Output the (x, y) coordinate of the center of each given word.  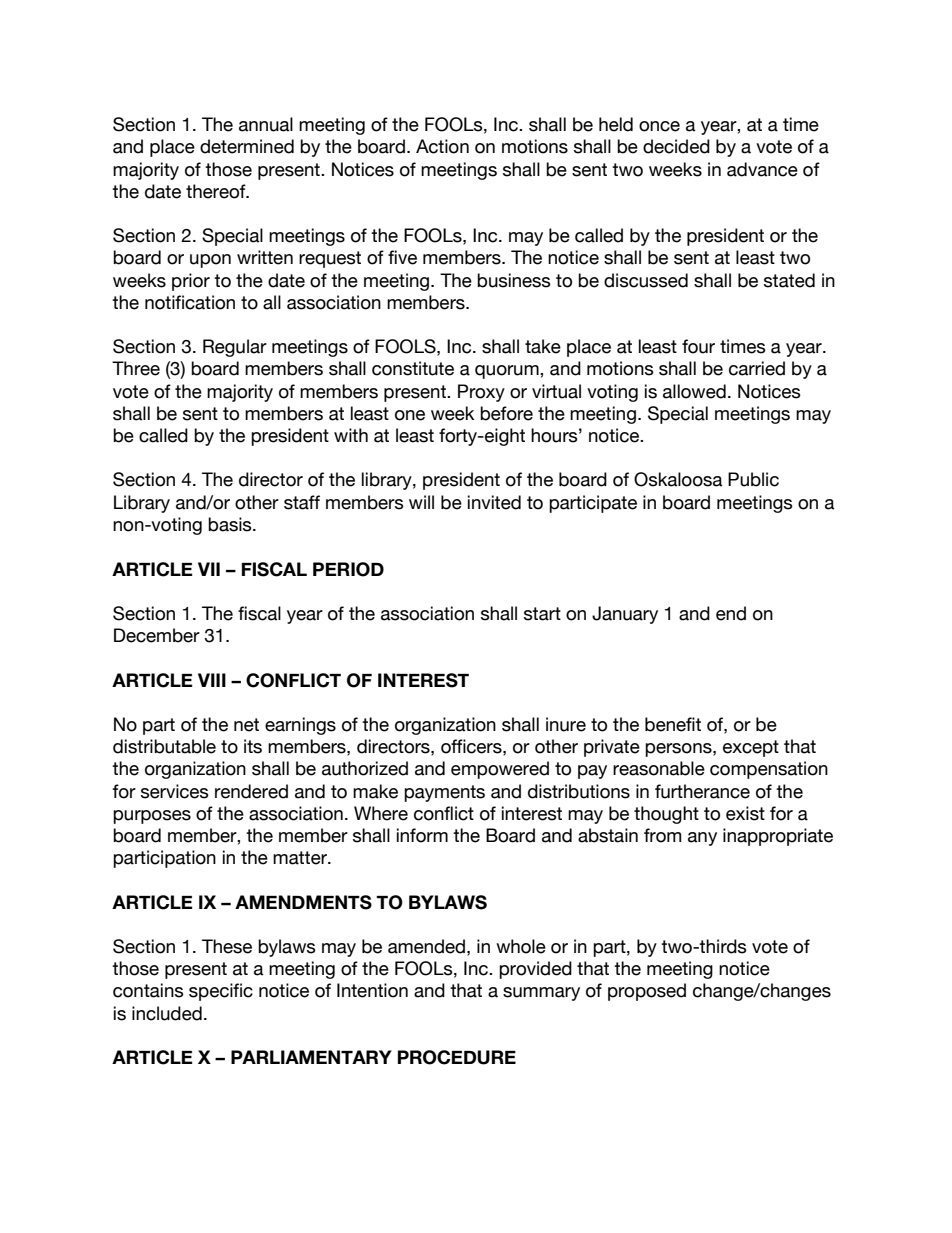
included (167, 1013)
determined (247, 146)
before (506, 413)
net (246, 725)
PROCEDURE (457, 1057)
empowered (500, 770)
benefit (673, 724)
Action (442, 146)
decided (676, 146)
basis (231, 524)
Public (753, 479)
